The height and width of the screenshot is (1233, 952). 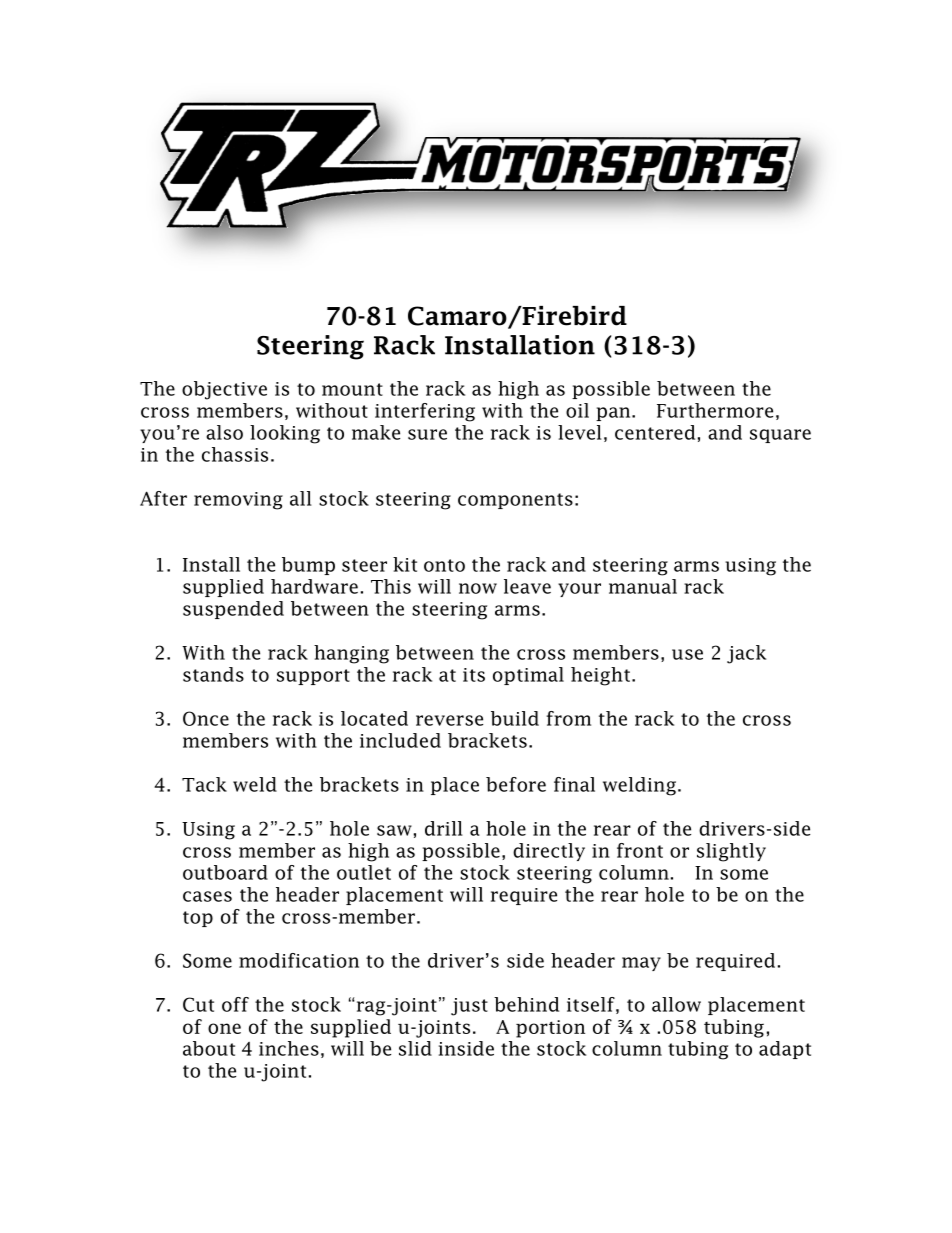 I want to click on about, so click(x=209, y=1048).
